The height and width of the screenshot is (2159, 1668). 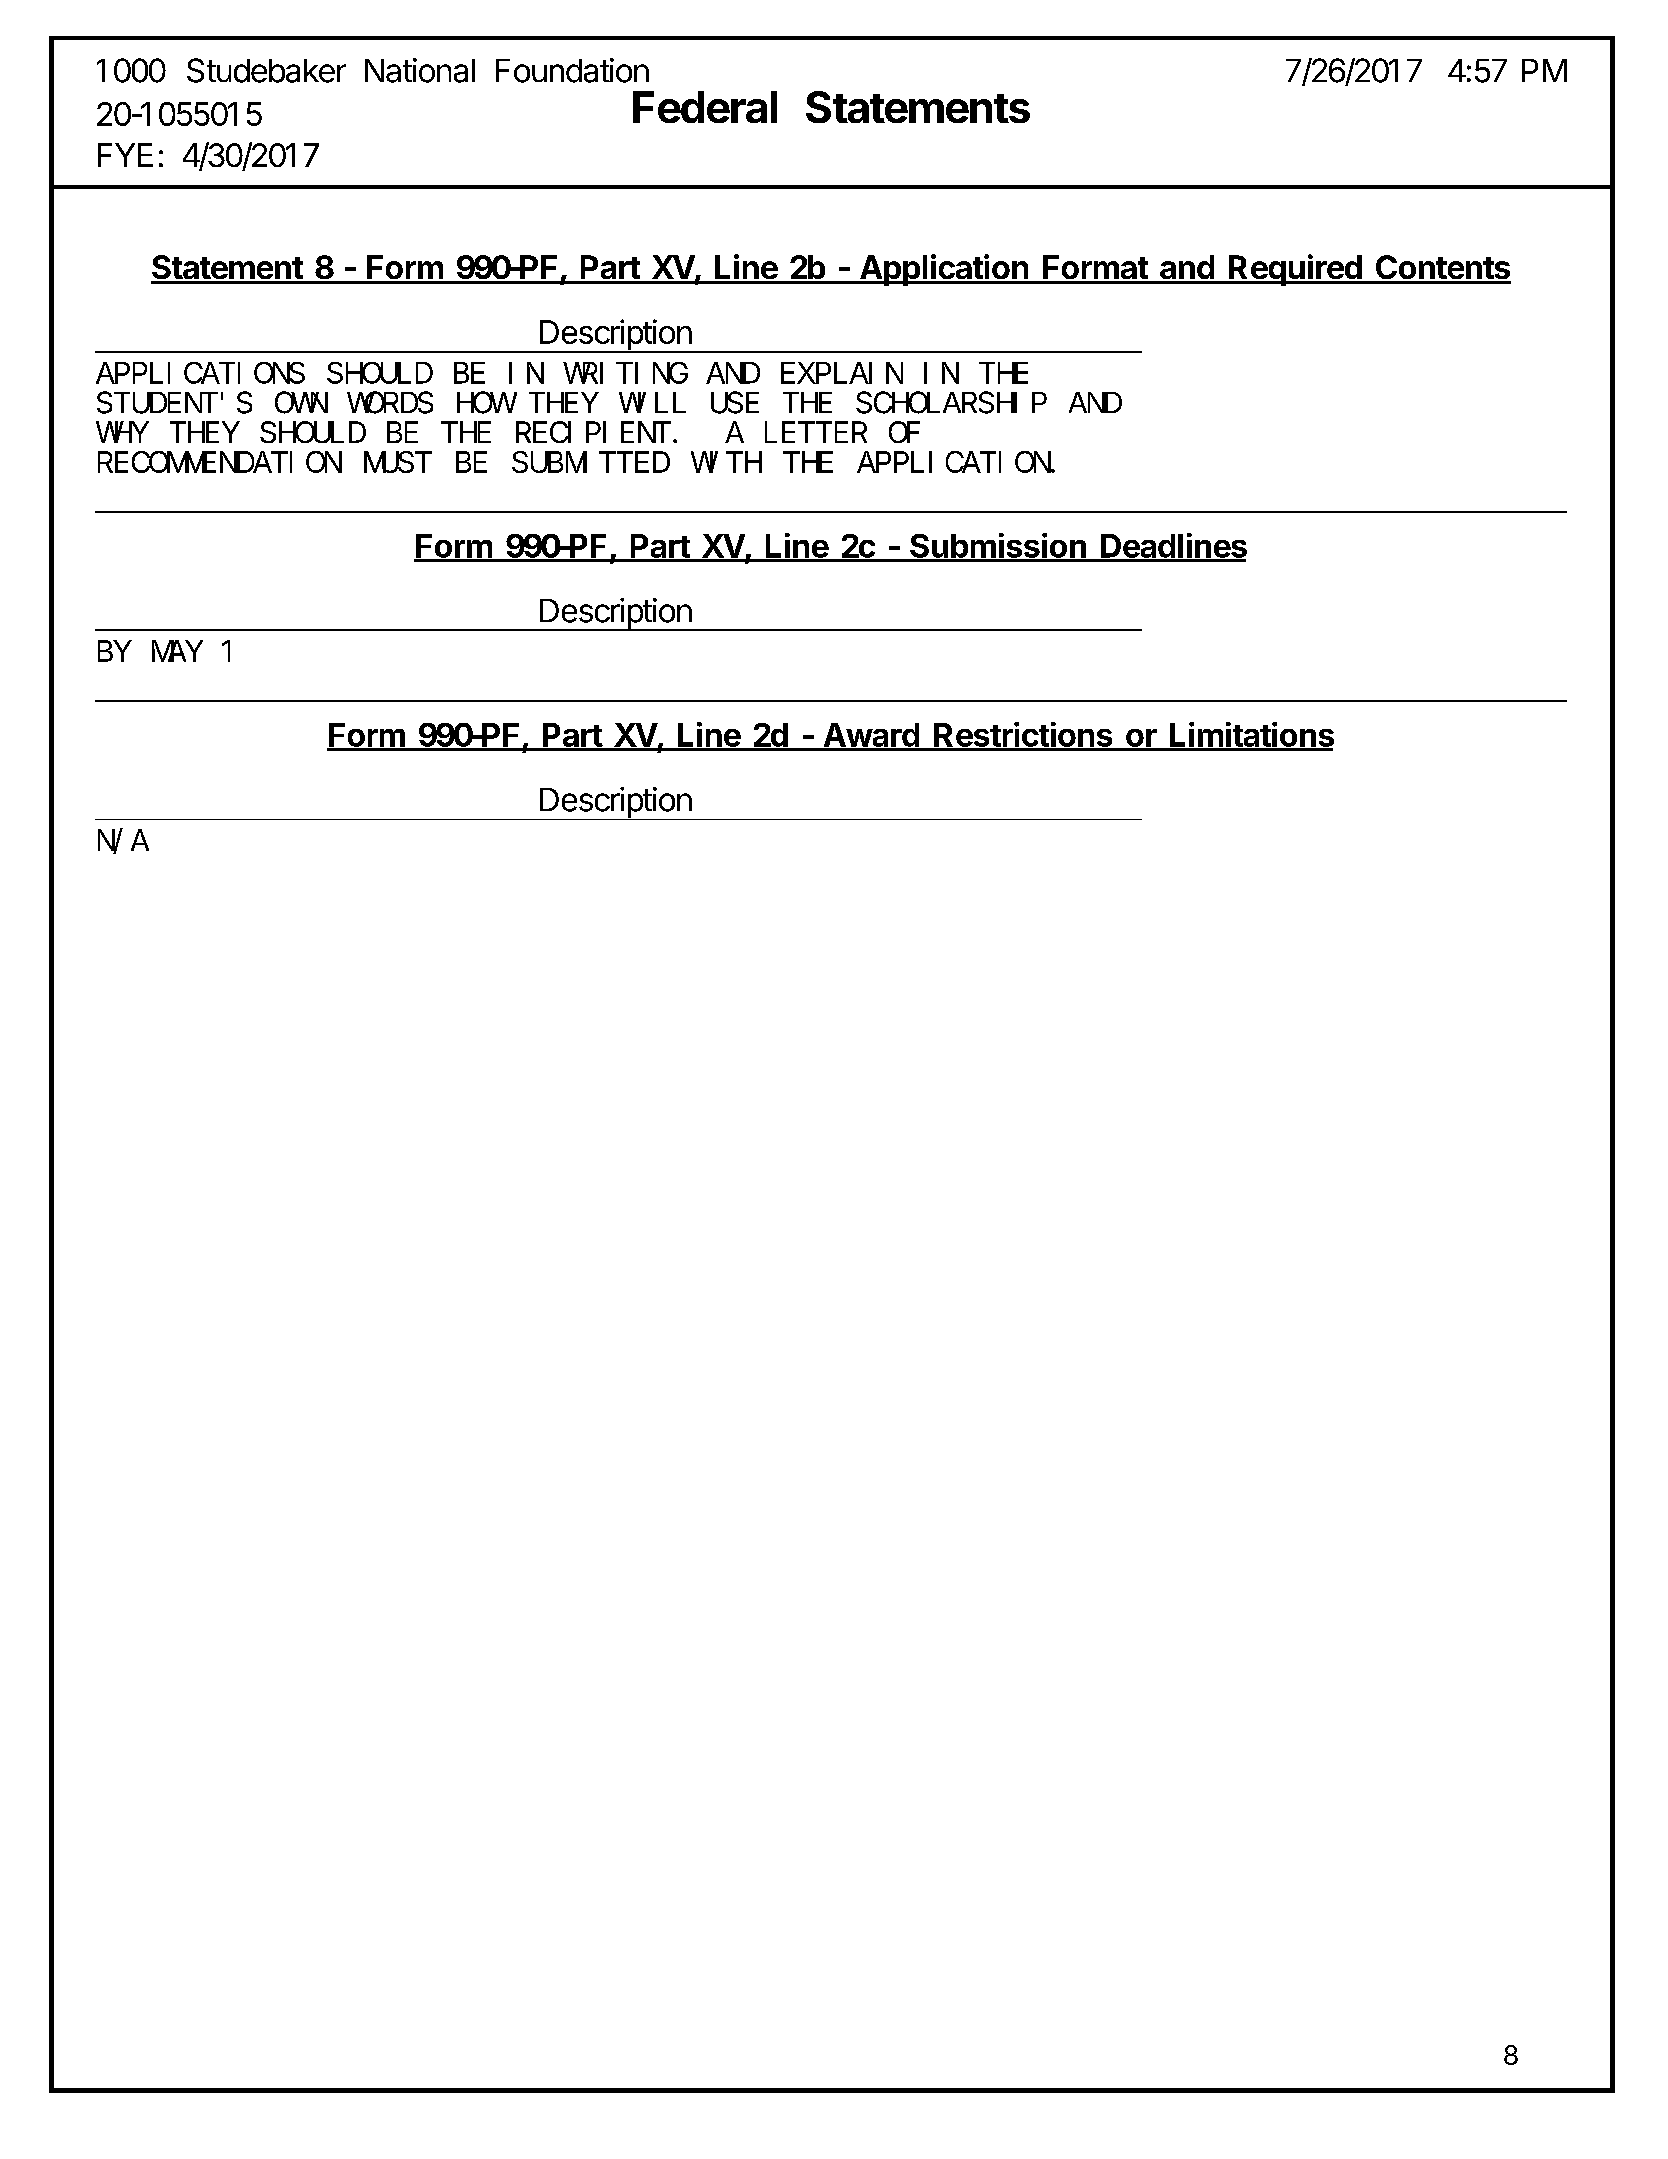 What do you see at coordinates (735, 403) in the screenshot?
I see `USE` at bounding box center [735, 403].
